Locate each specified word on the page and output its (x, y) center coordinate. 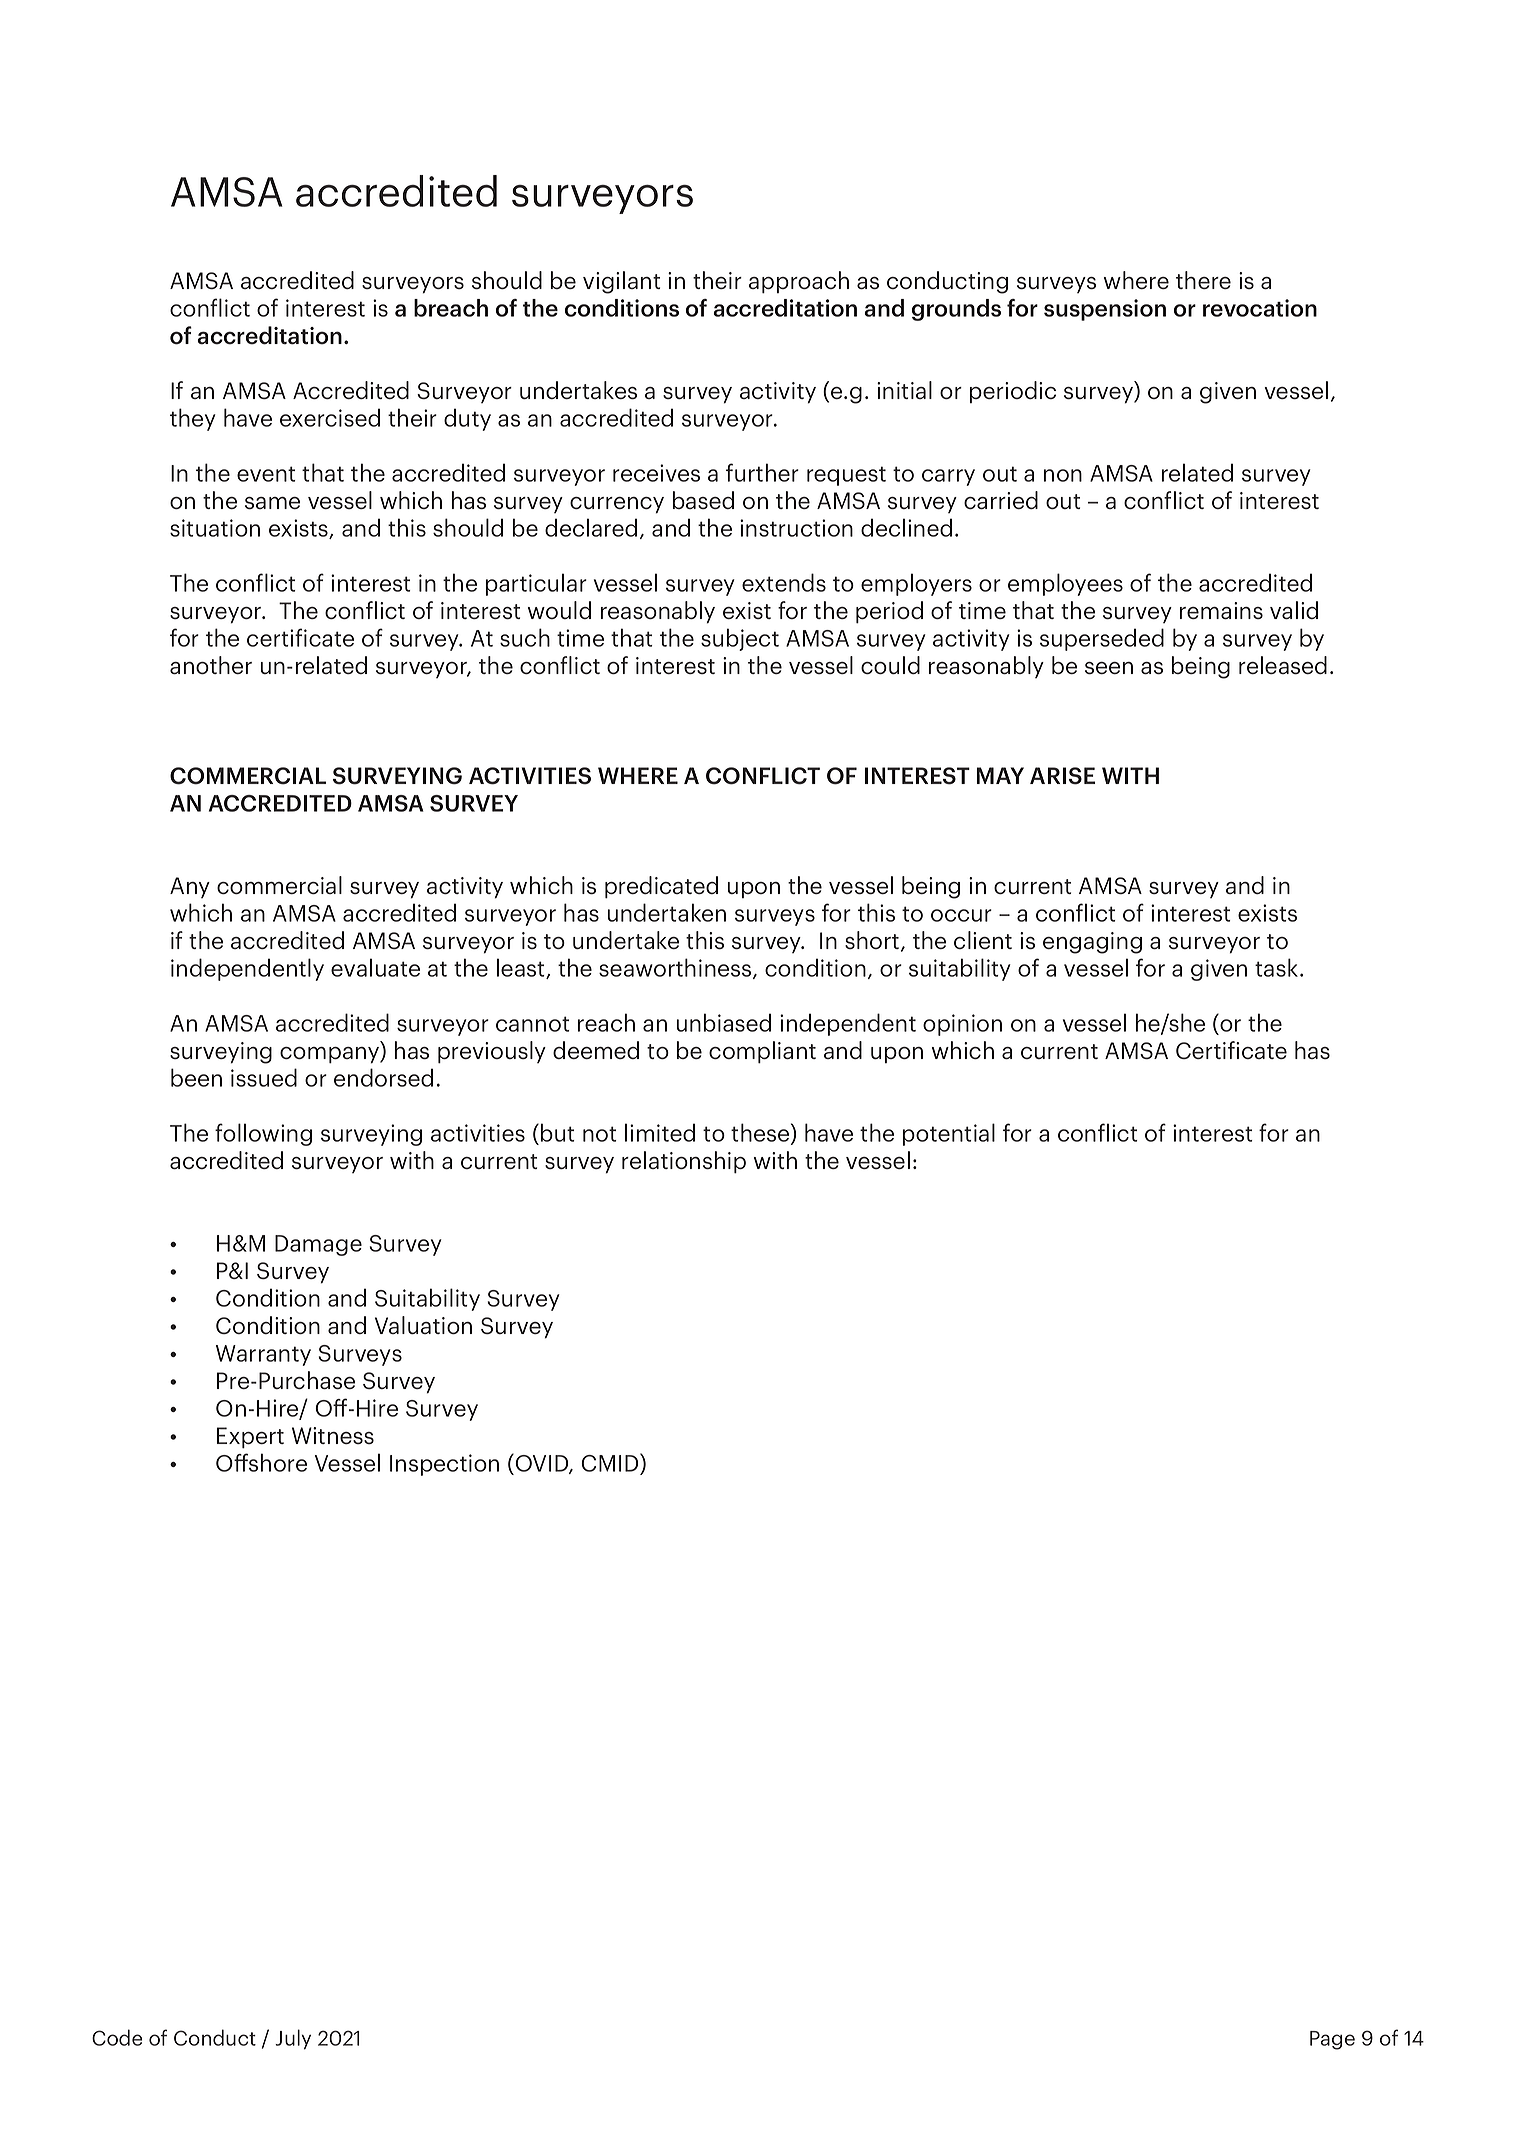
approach (799, 282)
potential (949, 1134)
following (263, 1134)
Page (1332, 2040)
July (293, 2039)
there (1203, 280)
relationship (684, 1162)
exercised (330, 417)
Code (117, 2037)
